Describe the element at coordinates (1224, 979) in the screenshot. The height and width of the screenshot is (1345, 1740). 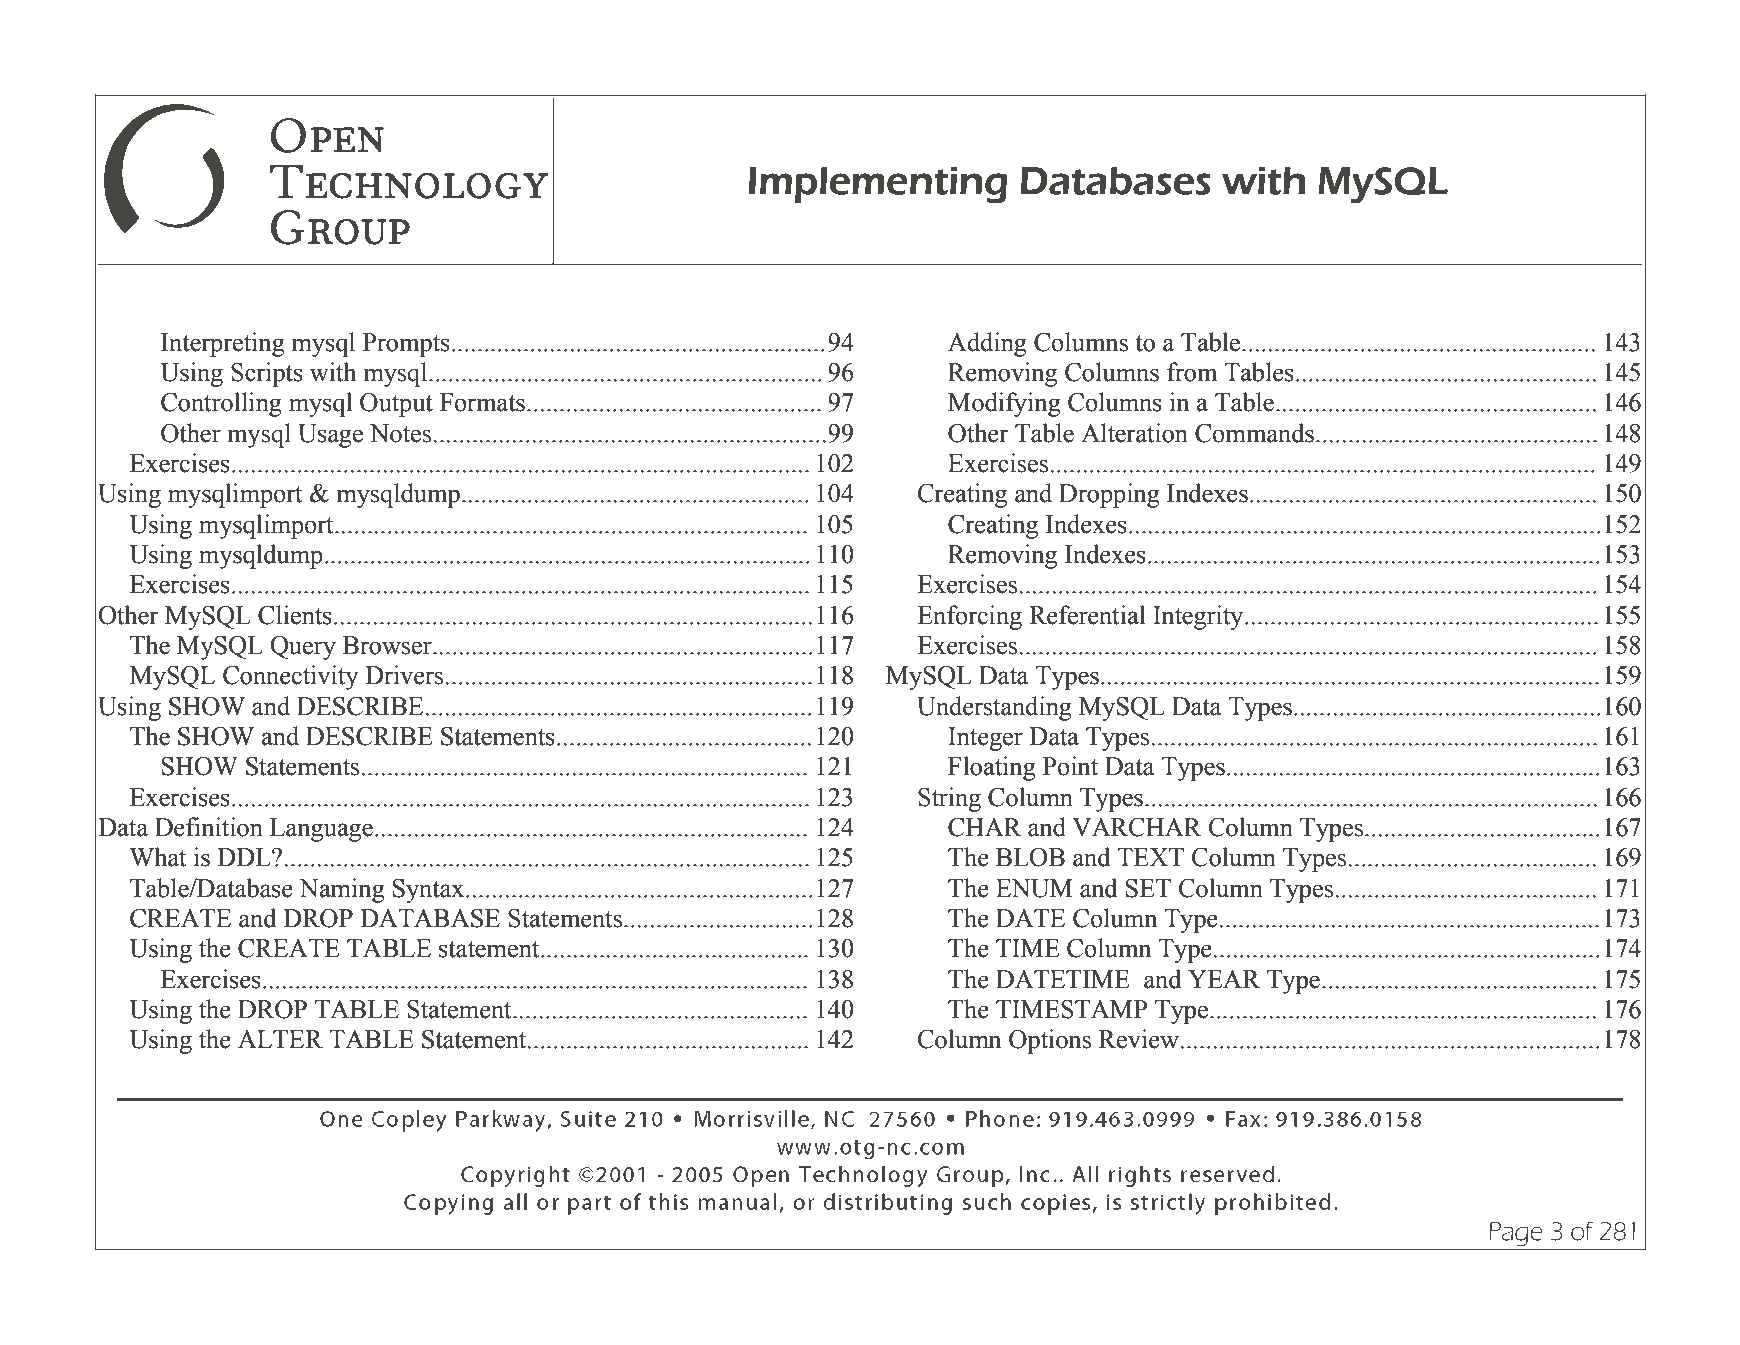
I see `YEAR` at that location.
